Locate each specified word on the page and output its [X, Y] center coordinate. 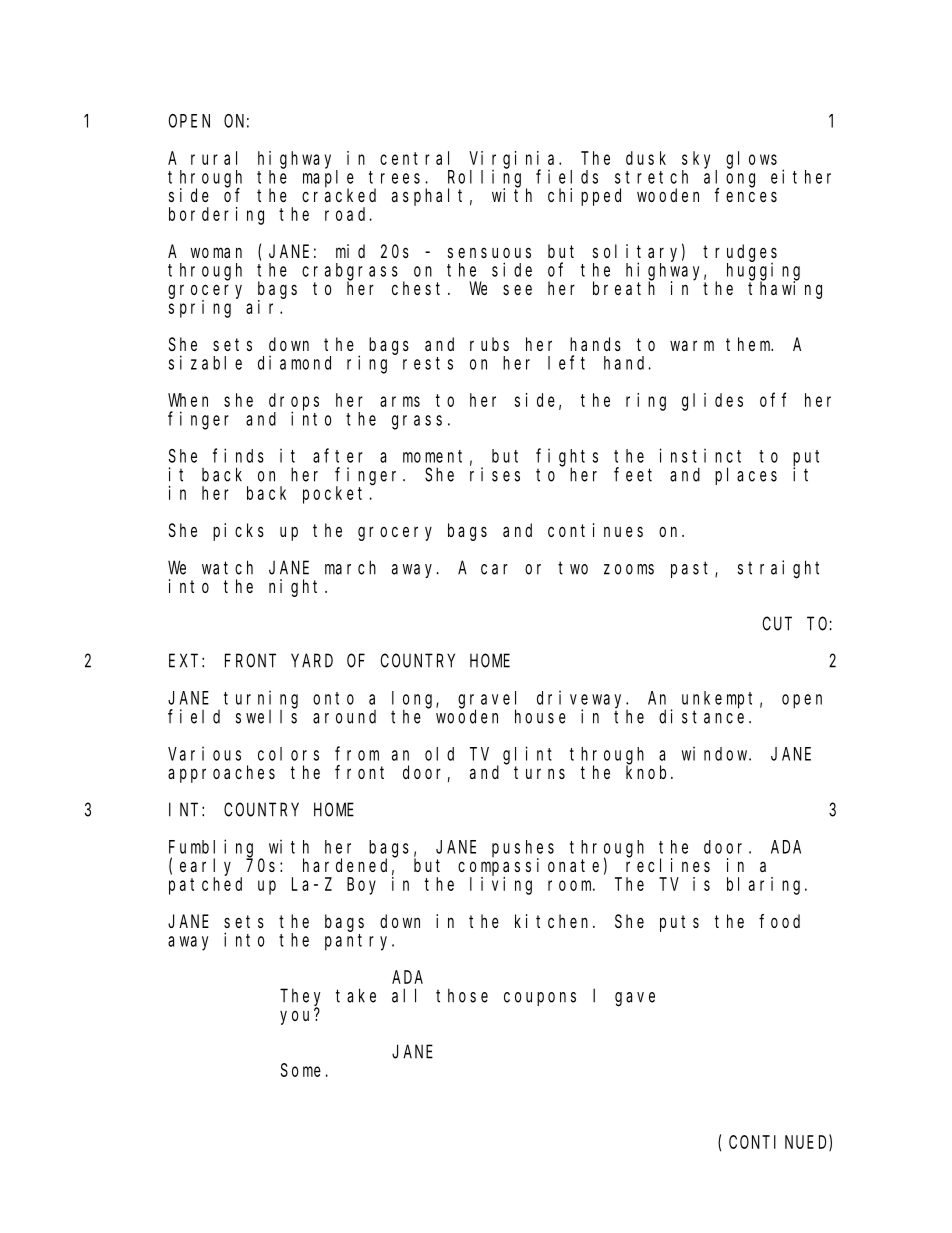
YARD [312, 661]
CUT [777, 624]
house [540, 716]
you [297, 1017]
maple [328, 179]
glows [751, 160]
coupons [540, 999]
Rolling [487, 179]
